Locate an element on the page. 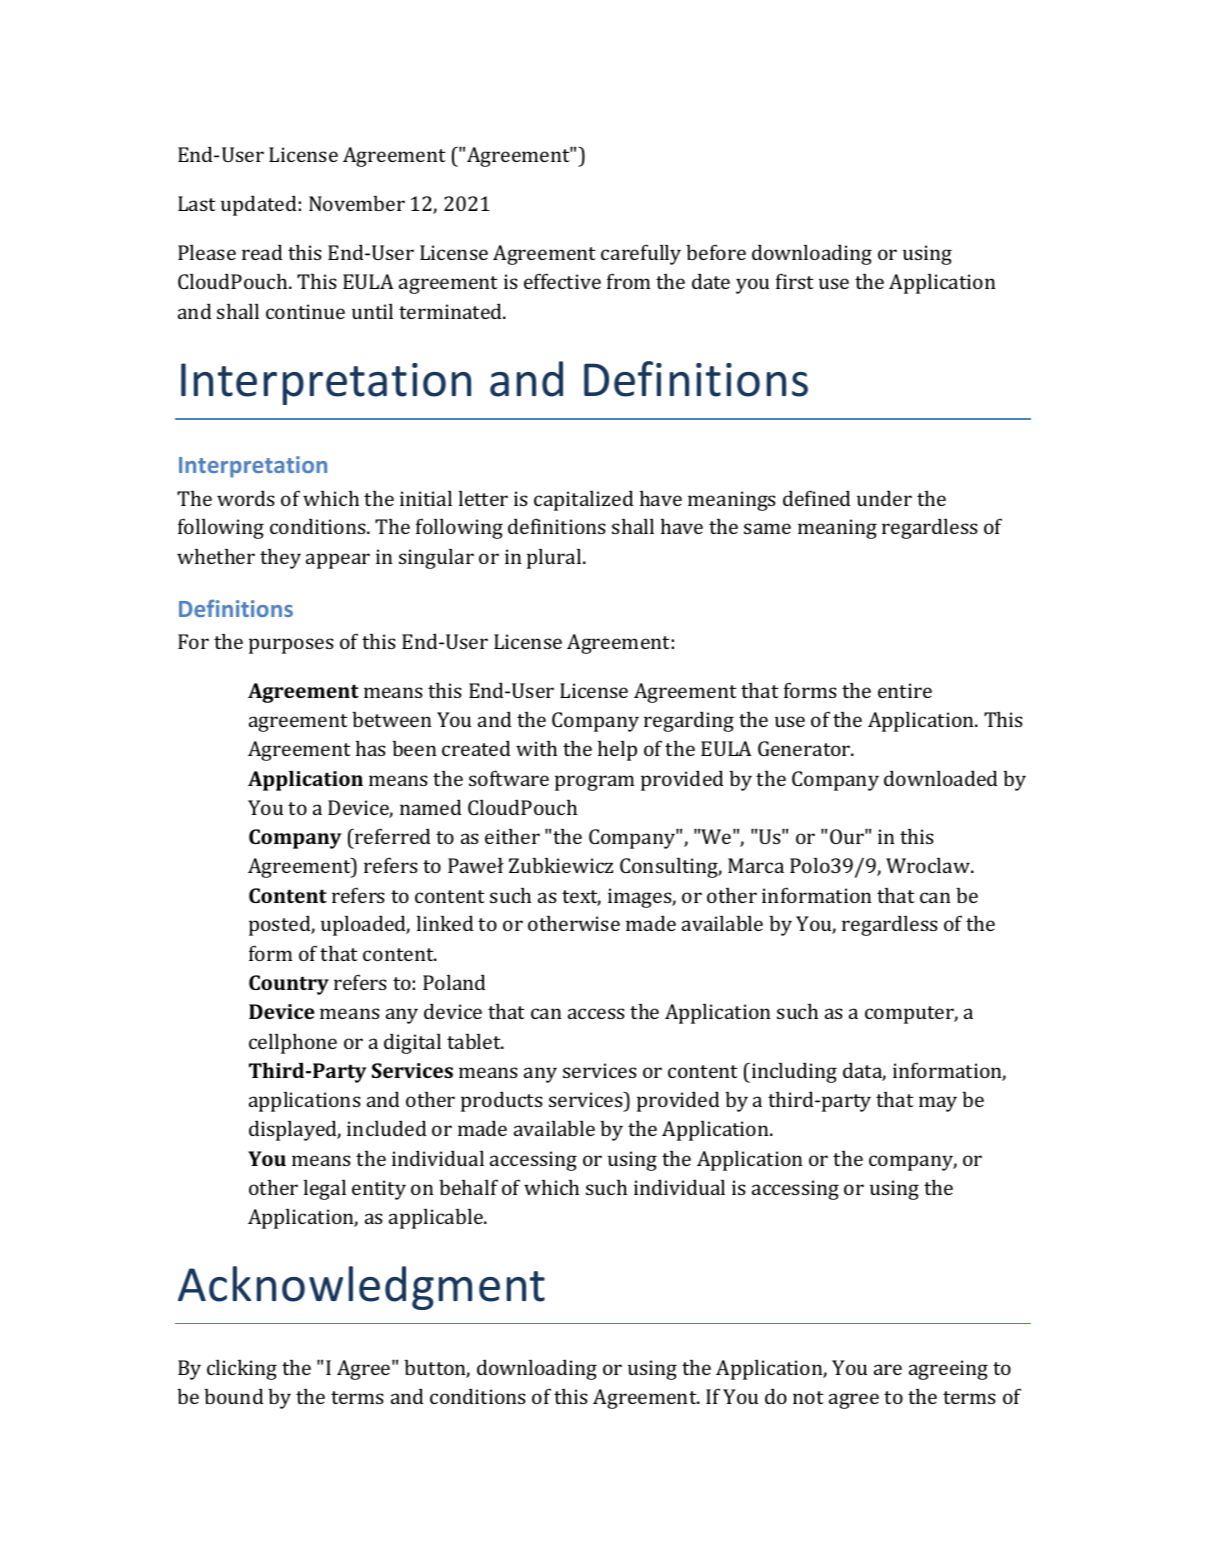 This page has height=1561, width=1206. applicable is located at coordinates (437, 1219).
